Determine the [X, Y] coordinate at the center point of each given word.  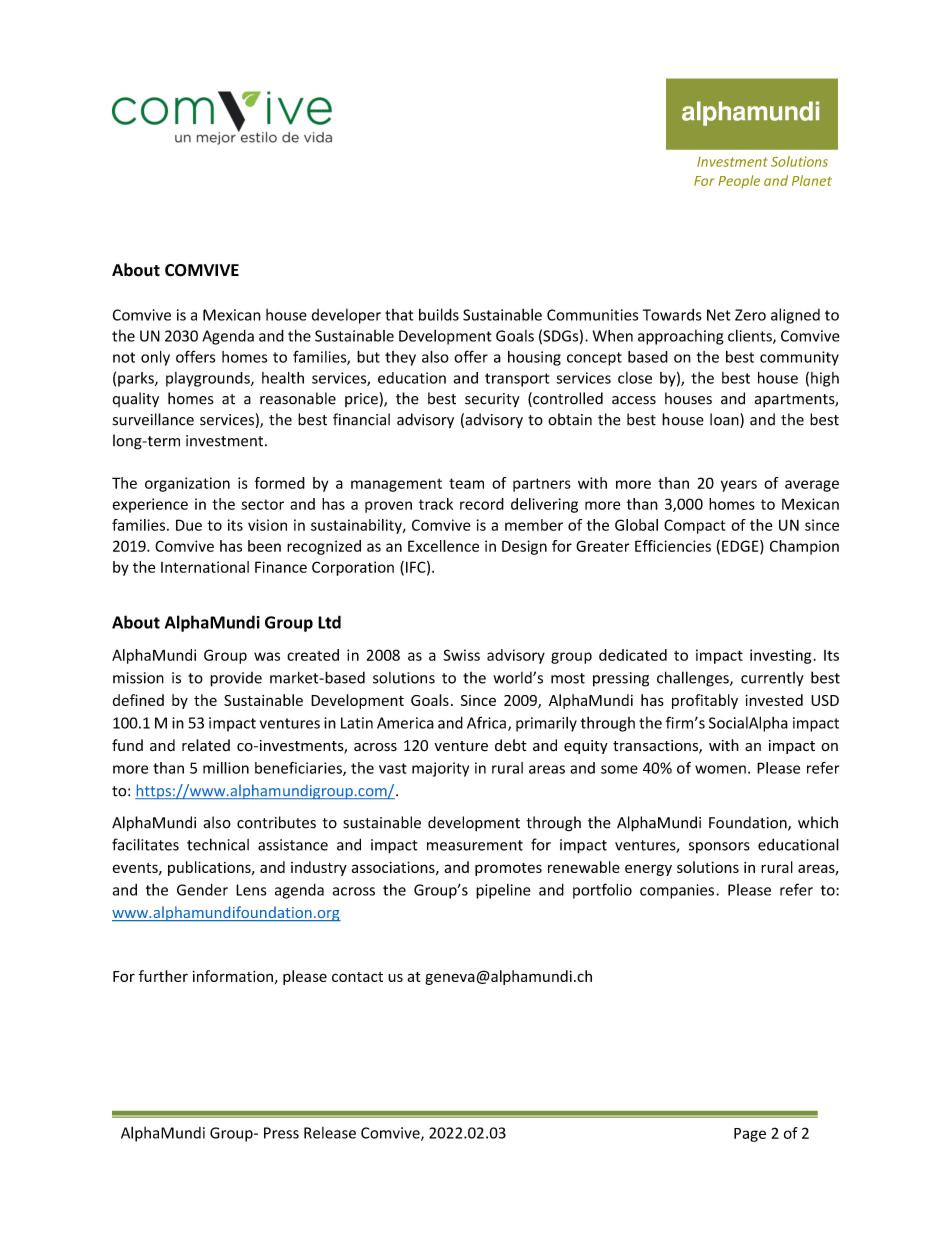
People [739, 182]
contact [357, 977]
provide [236, 679]
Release [330, 1133]
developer [346, 316]
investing [782, 656]
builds [439, 314]
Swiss [461, 655]
